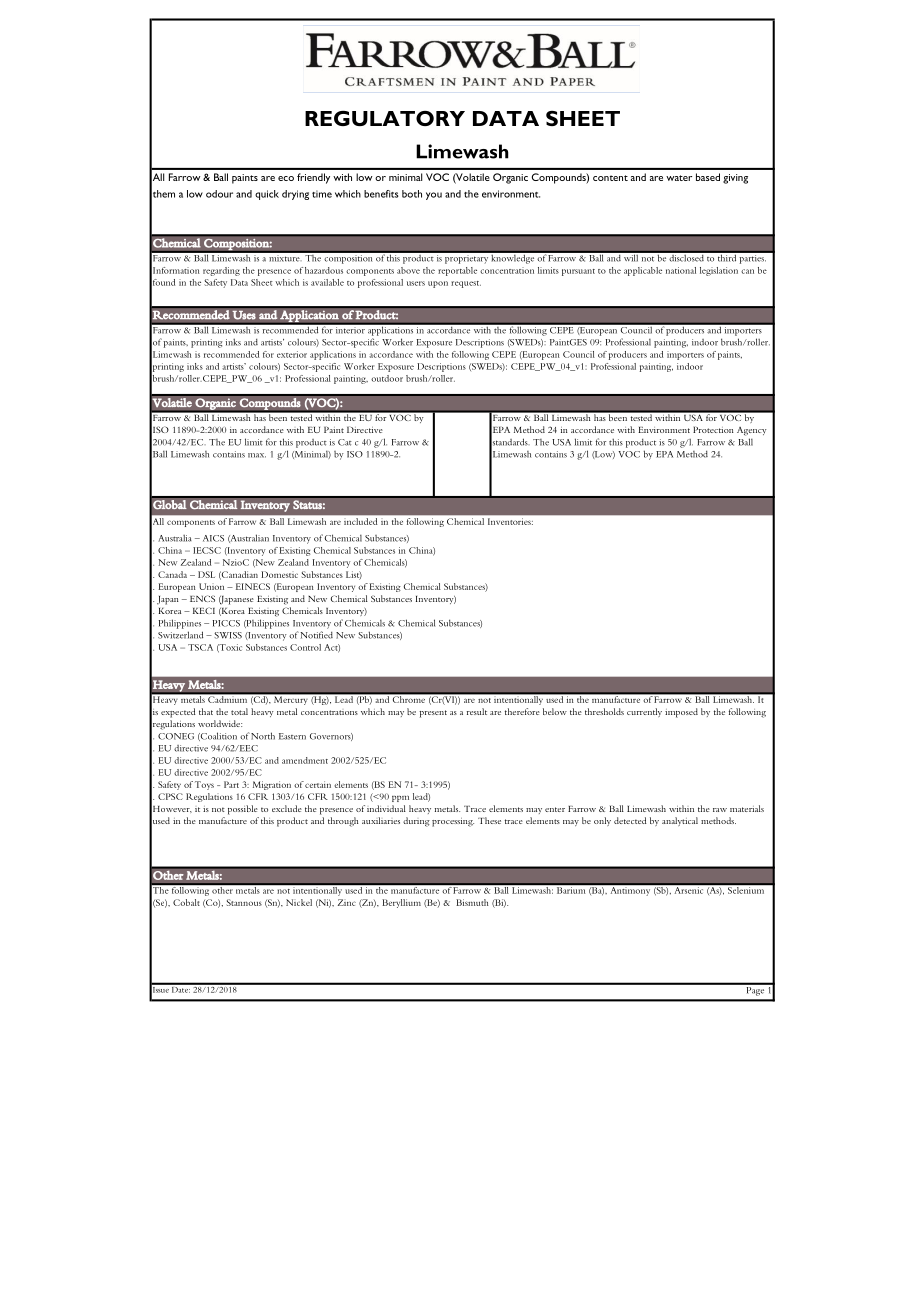  What do you see at coordinates (434, 196) in the document?
I see `you` at bounding box center [434, 196].
